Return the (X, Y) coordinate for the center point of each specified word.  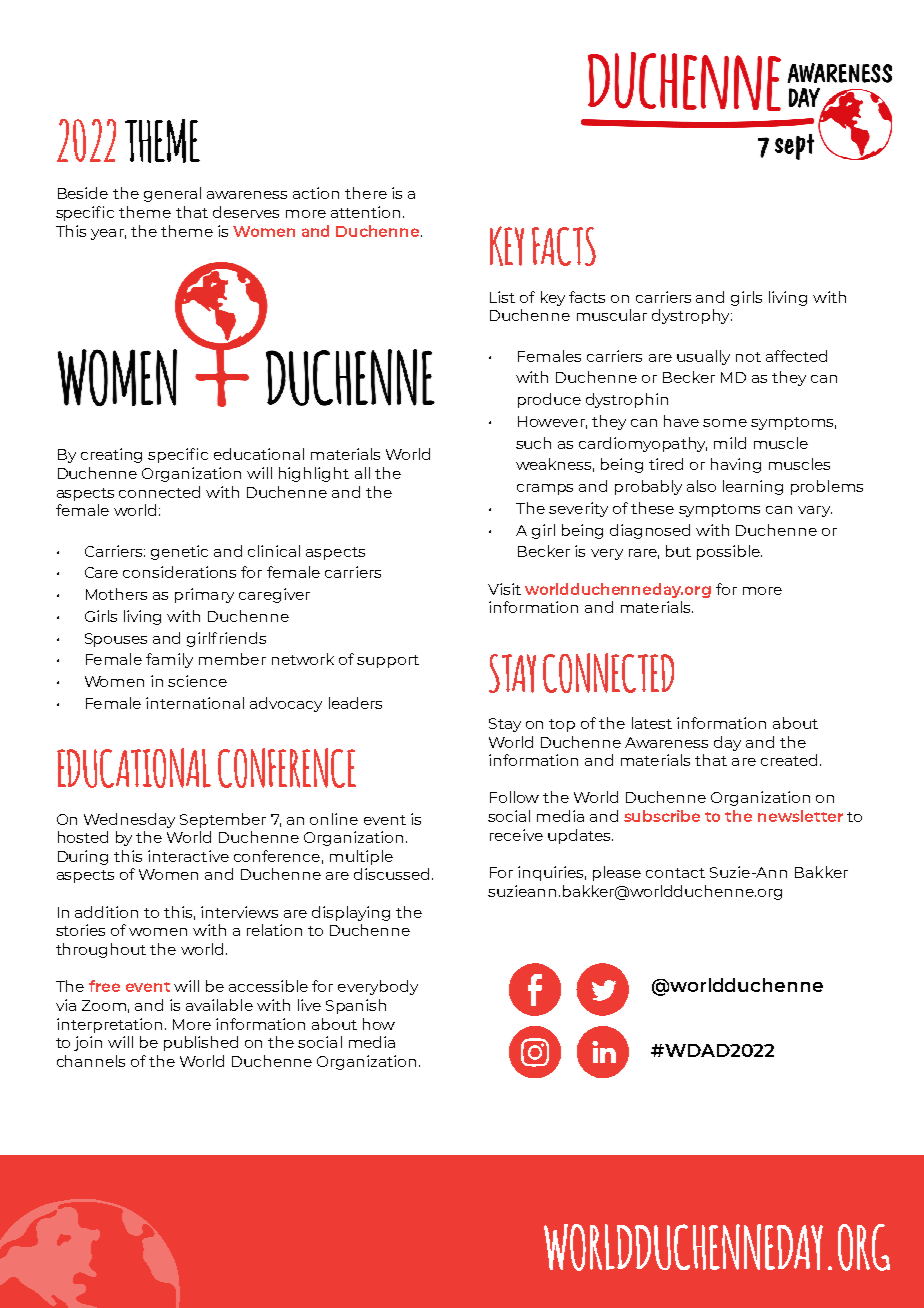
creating (111, 455)
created (789, 760)
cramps (545, 489)
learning (753, 487)
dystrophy (692, 316)
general (172, 194)
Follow (514, 797)
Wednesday (129, 820)
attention (365, 212)
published (201, 1043)
